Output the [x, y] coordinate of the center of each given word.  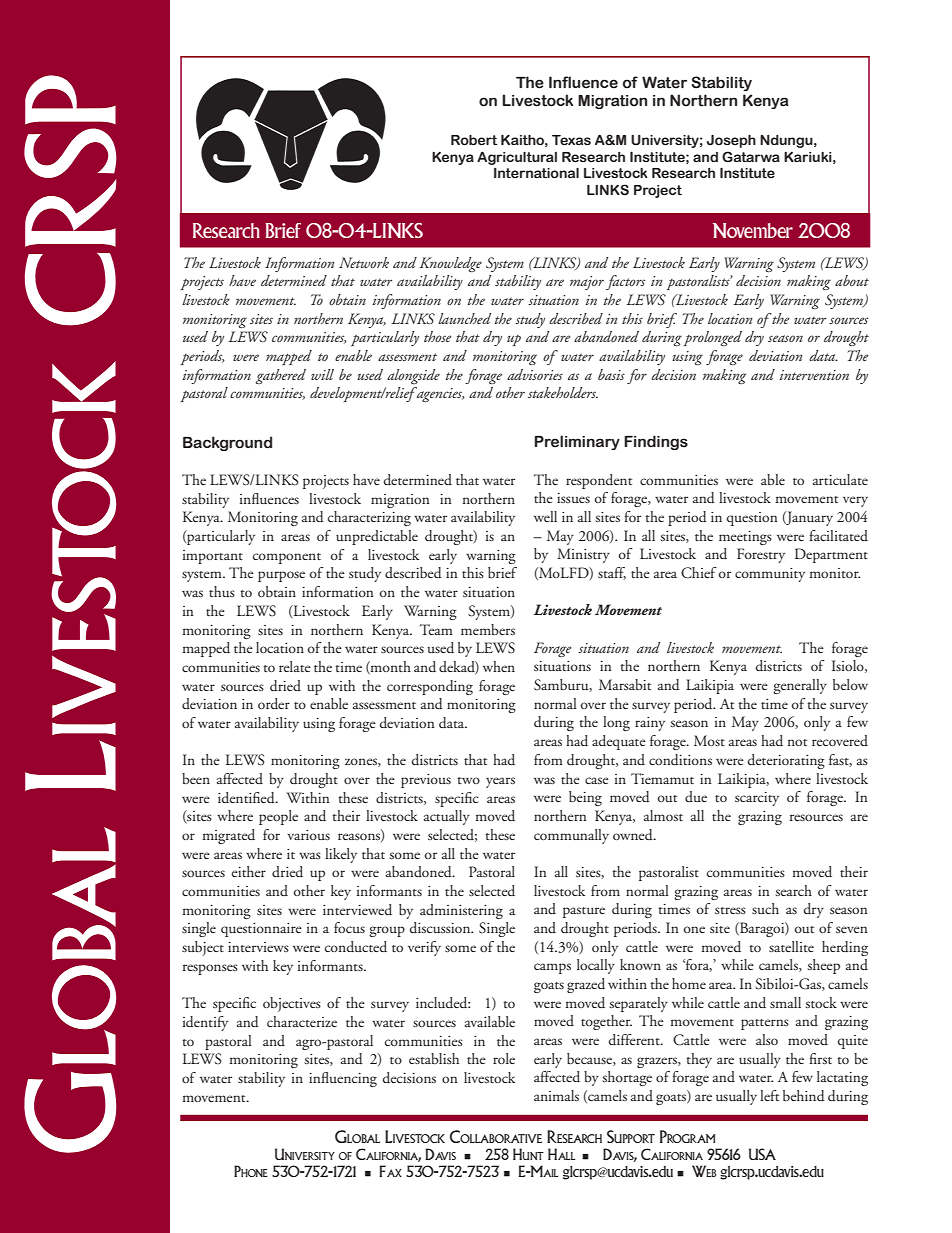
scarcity [757, 799]
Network [364, 262]
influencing [343, 1079]
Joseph [731, 141]
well [545, 516]
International [536, 173]
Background [227, 443]
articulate [840, 479]
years [500, 782]
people [278, 817]
